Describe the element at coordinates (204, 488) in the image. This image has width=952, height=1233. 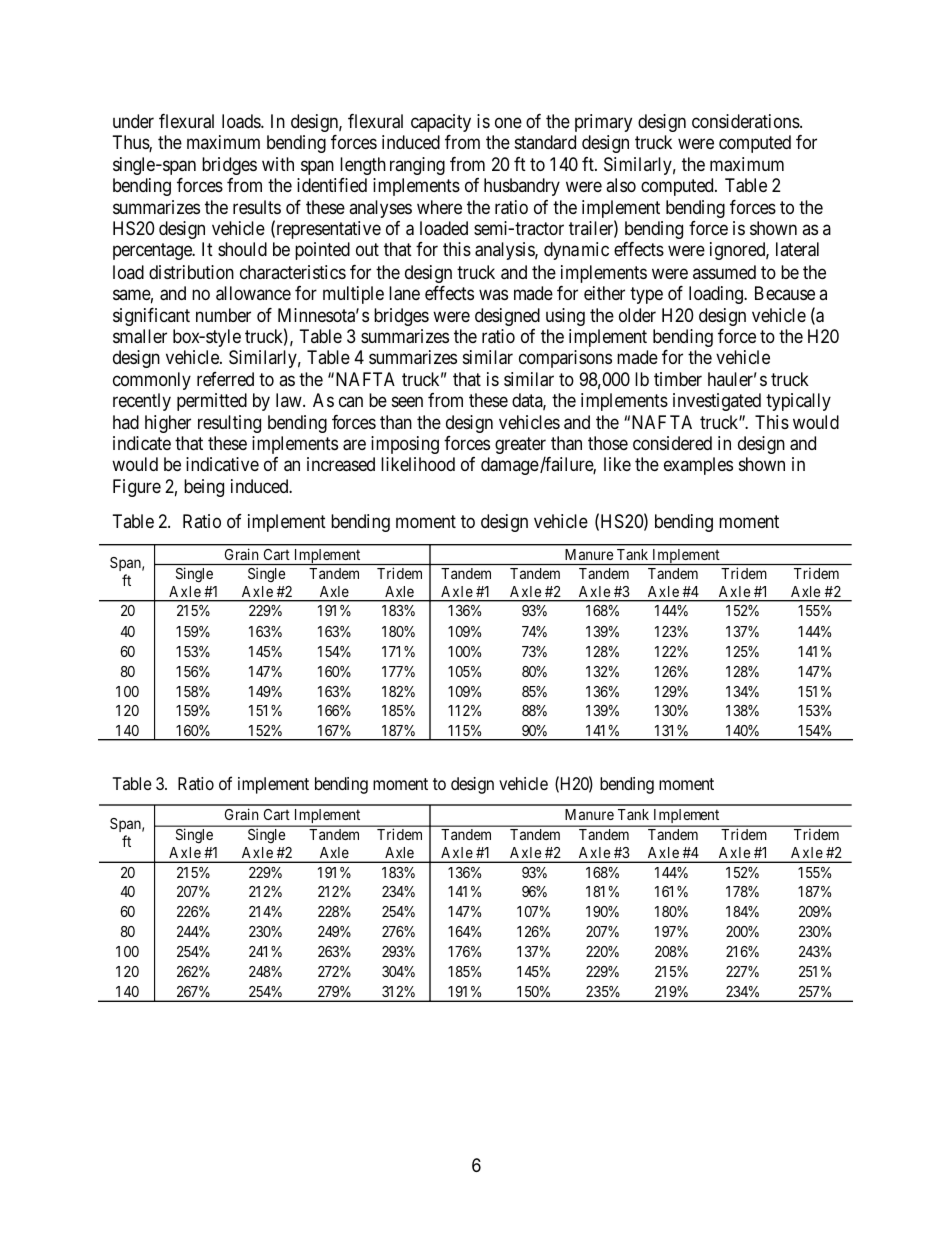
I see `being` at that location.
